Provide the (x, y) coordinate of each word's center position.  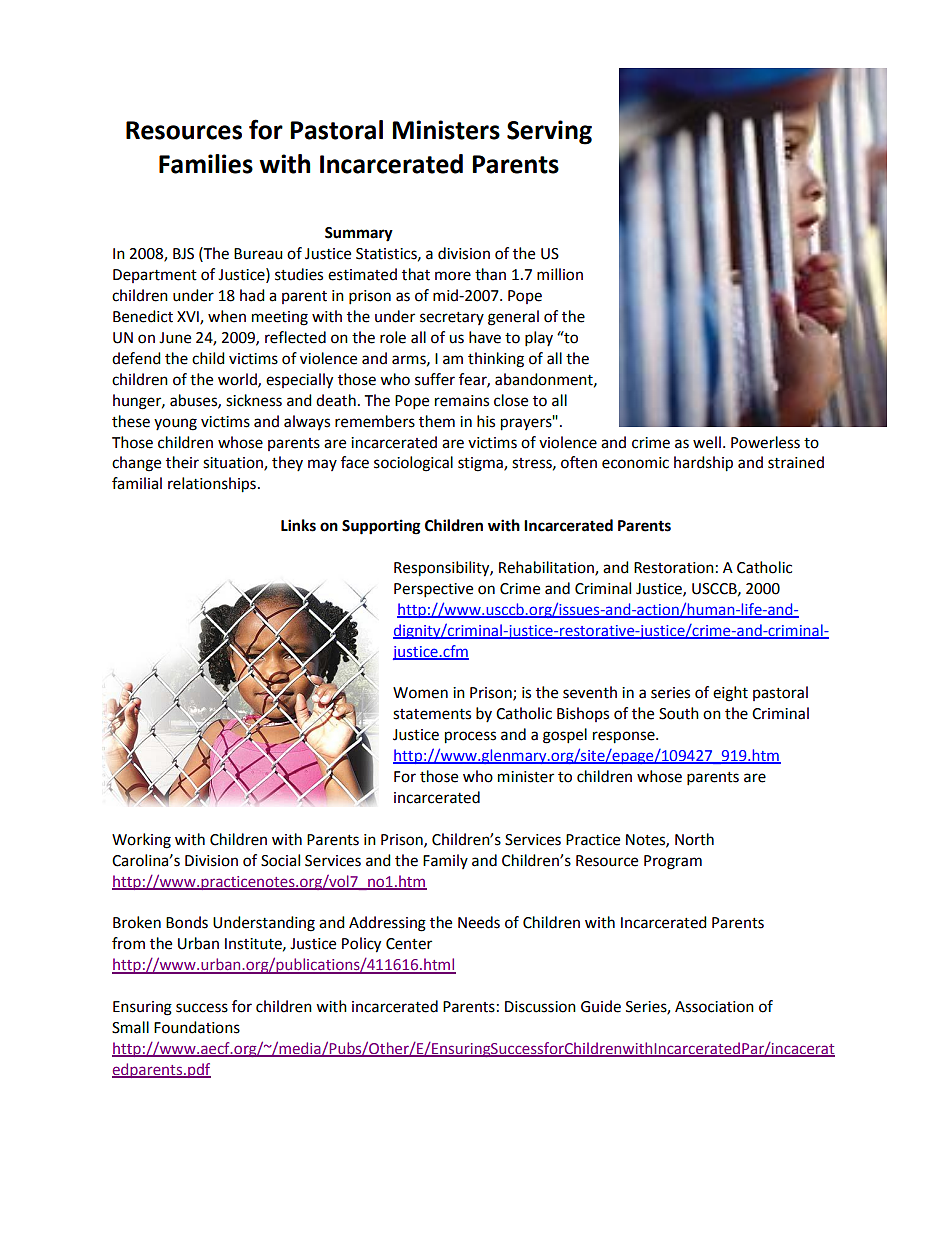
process (470, 737)
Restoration (674, 568)
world (238, 380)
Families (206, 164)
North (694, 839)
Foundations (197, 1027)
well (707, 442)
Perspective (433, 590)
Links (298, 525)
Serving (549, 132)
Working (141, 841)
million (560, 274)
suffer (435, 379)
